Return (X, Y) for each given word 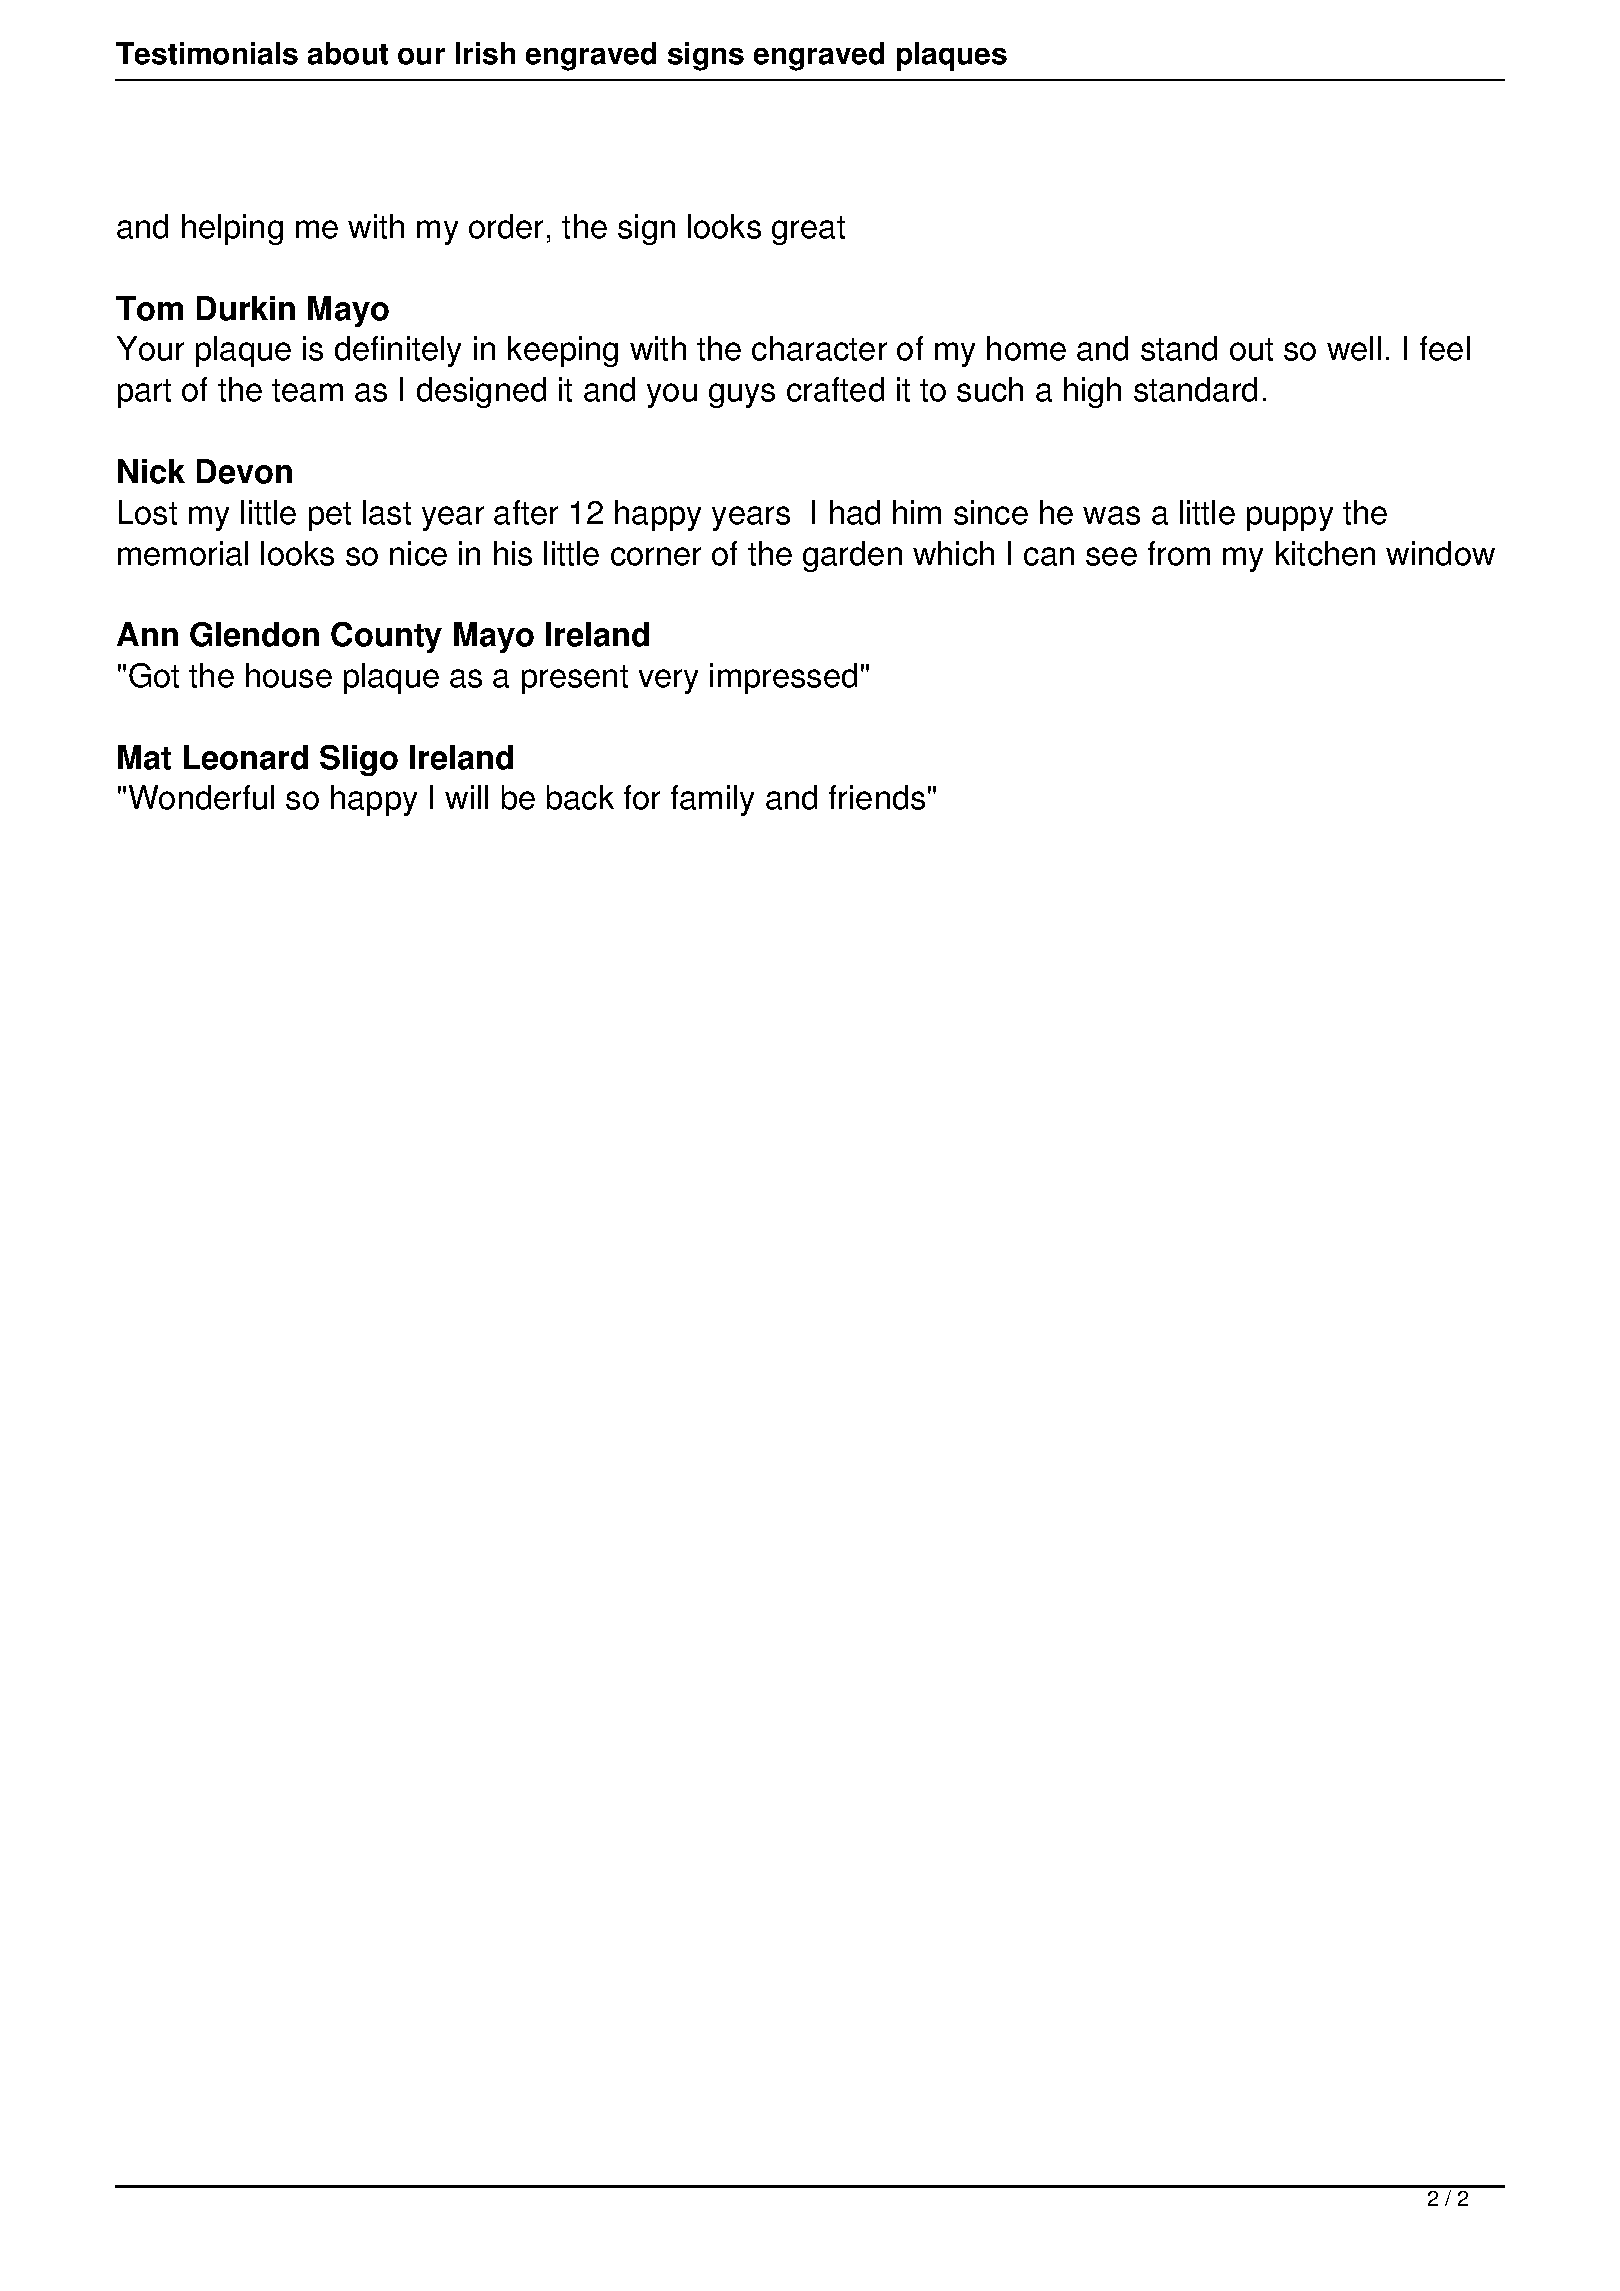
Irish (485, 53)
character (819, 348)
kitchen (1325, 553)
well (1354, 348)
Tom (149, 308)
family (712, 800)
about (348, 53)
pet (330, 516)
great (808, 230)
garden (852, 556)
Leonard (246, 757)
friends (877, 797)
